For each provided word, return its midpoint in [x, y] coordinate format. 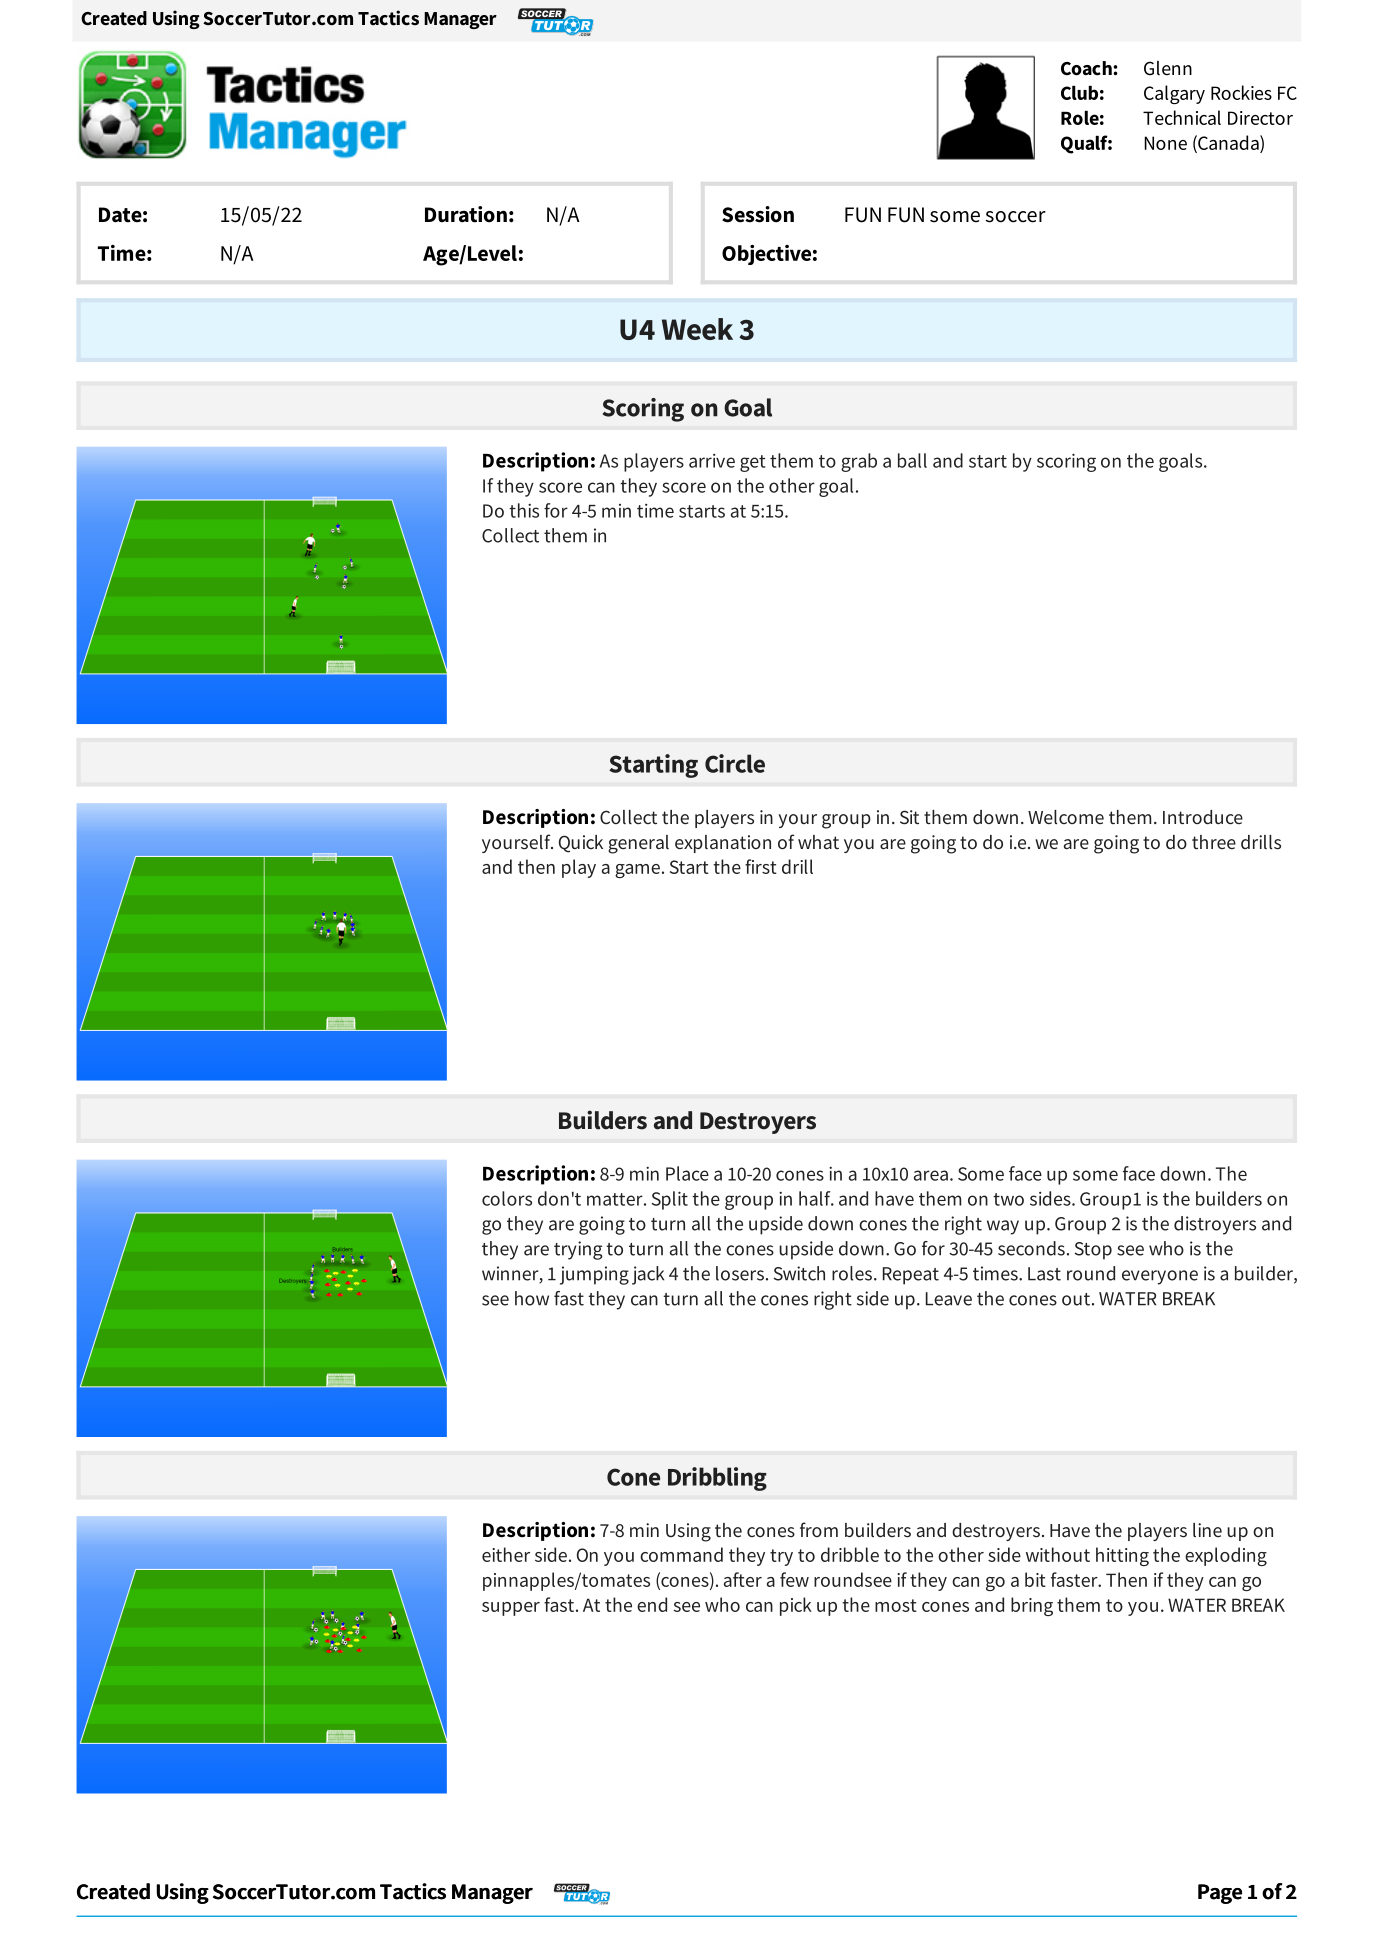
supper [511, 1609]
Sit [909, 817]
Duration [466, 214]
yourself [517, 843]
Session [758, 214]
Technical [1182, 117]
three [1214, 842]
